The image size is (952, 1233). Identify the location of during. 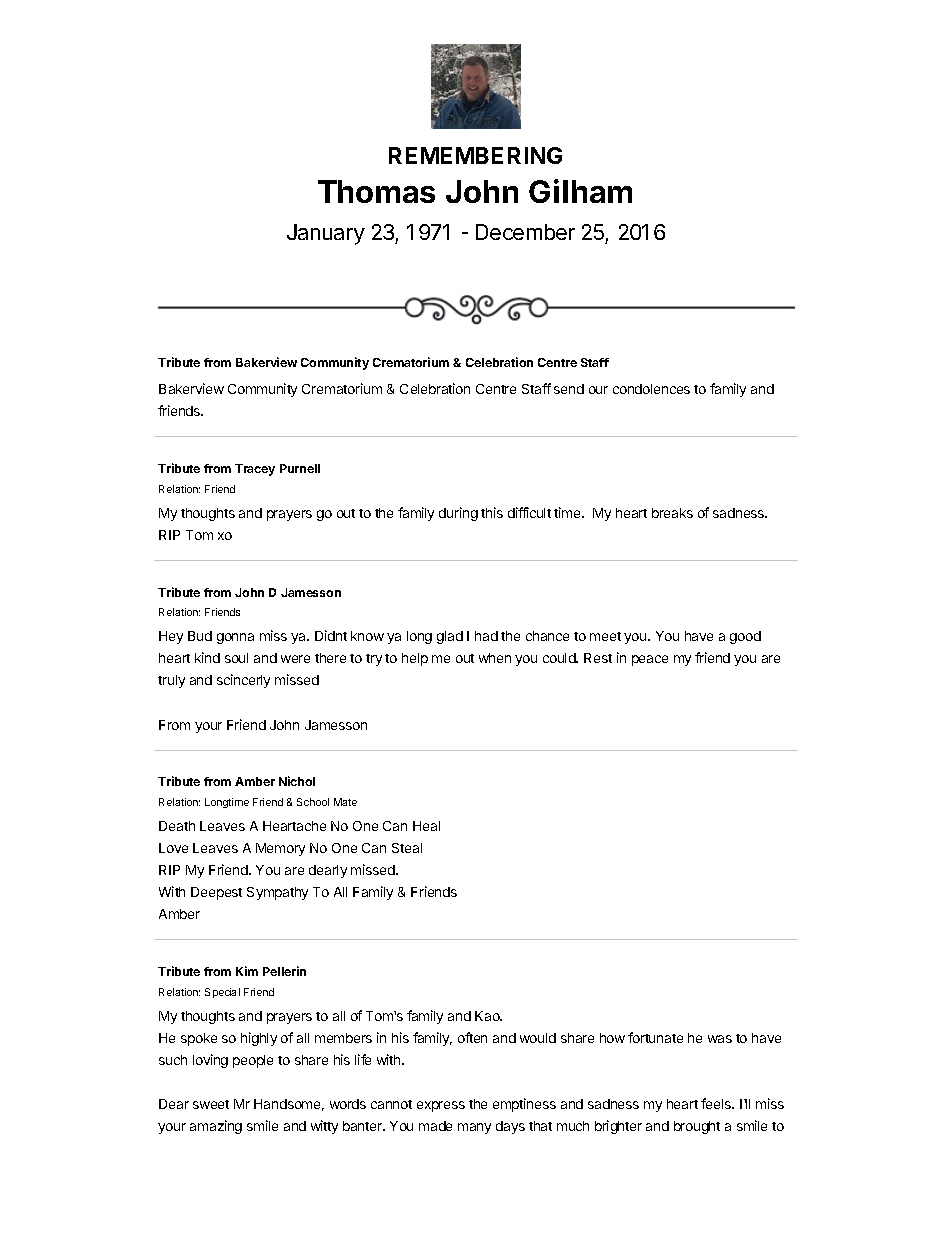
(458, 514).
